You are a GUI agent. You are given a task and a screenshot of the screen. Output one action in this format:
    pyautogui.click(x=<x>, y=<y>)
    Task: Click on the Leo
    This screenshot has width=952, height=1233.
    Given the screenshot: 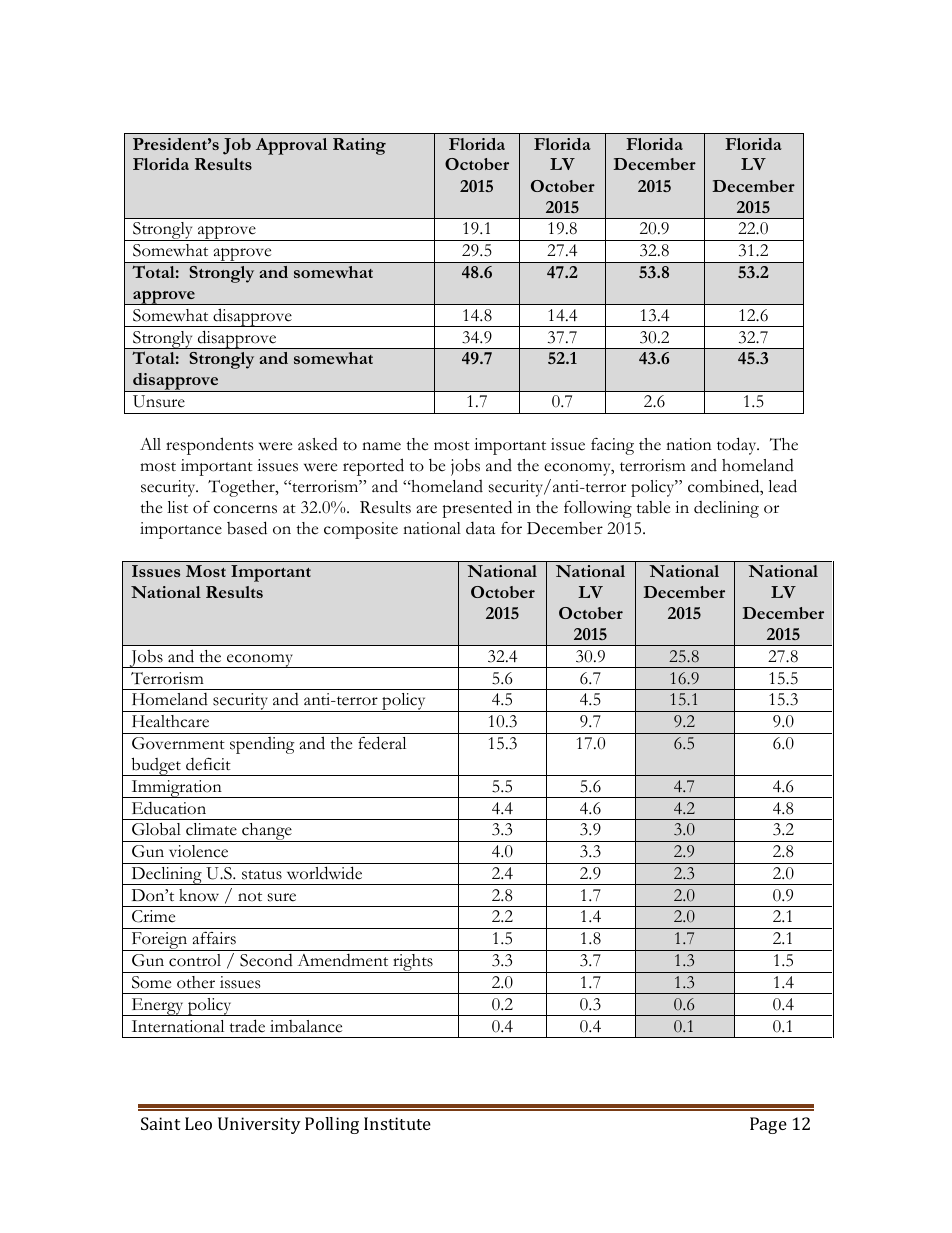 What is the action you would take?
    pyautogui.click(x=198, y=1123)
